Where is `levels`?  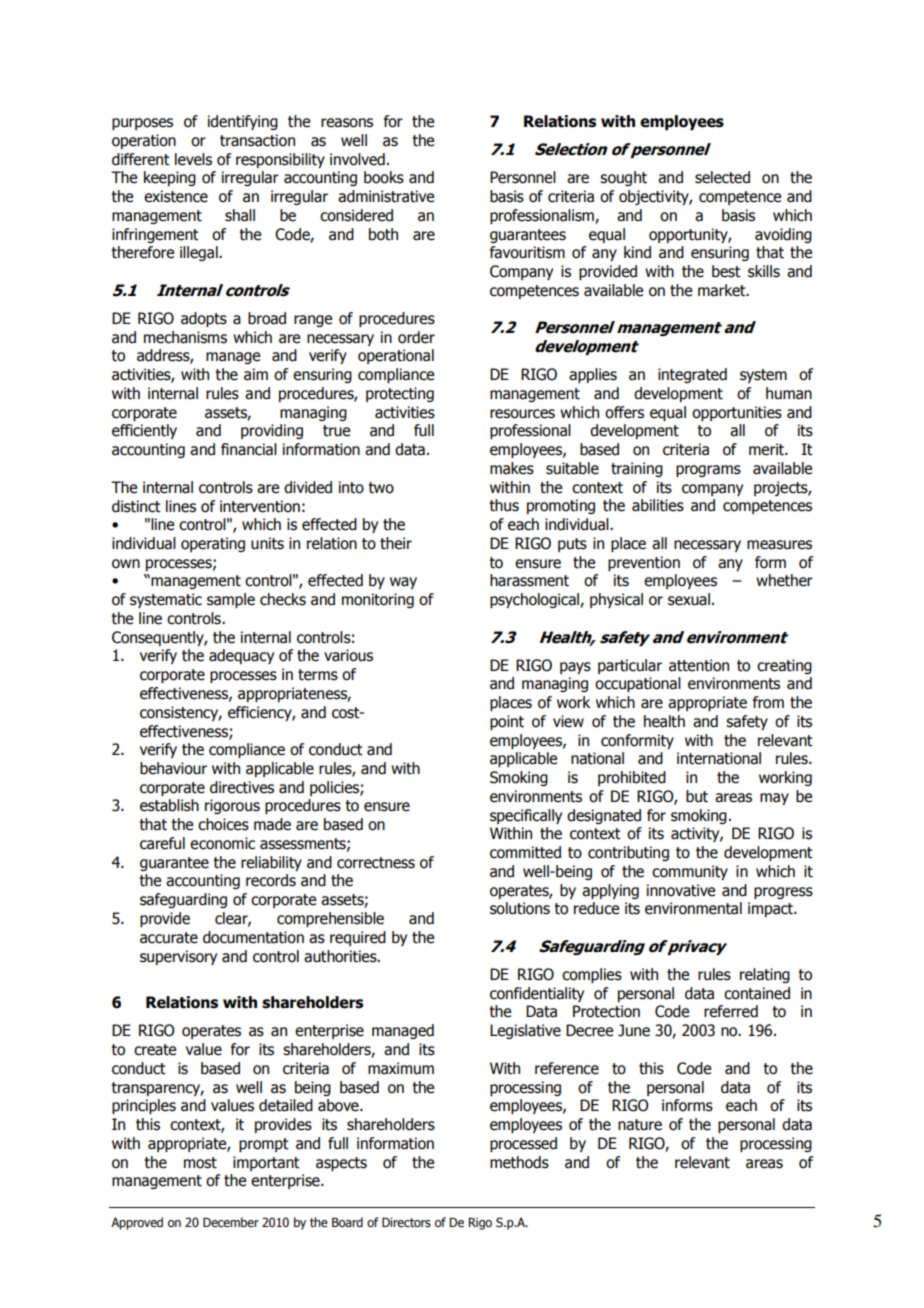 levels is located at coordinates (193, 159).
